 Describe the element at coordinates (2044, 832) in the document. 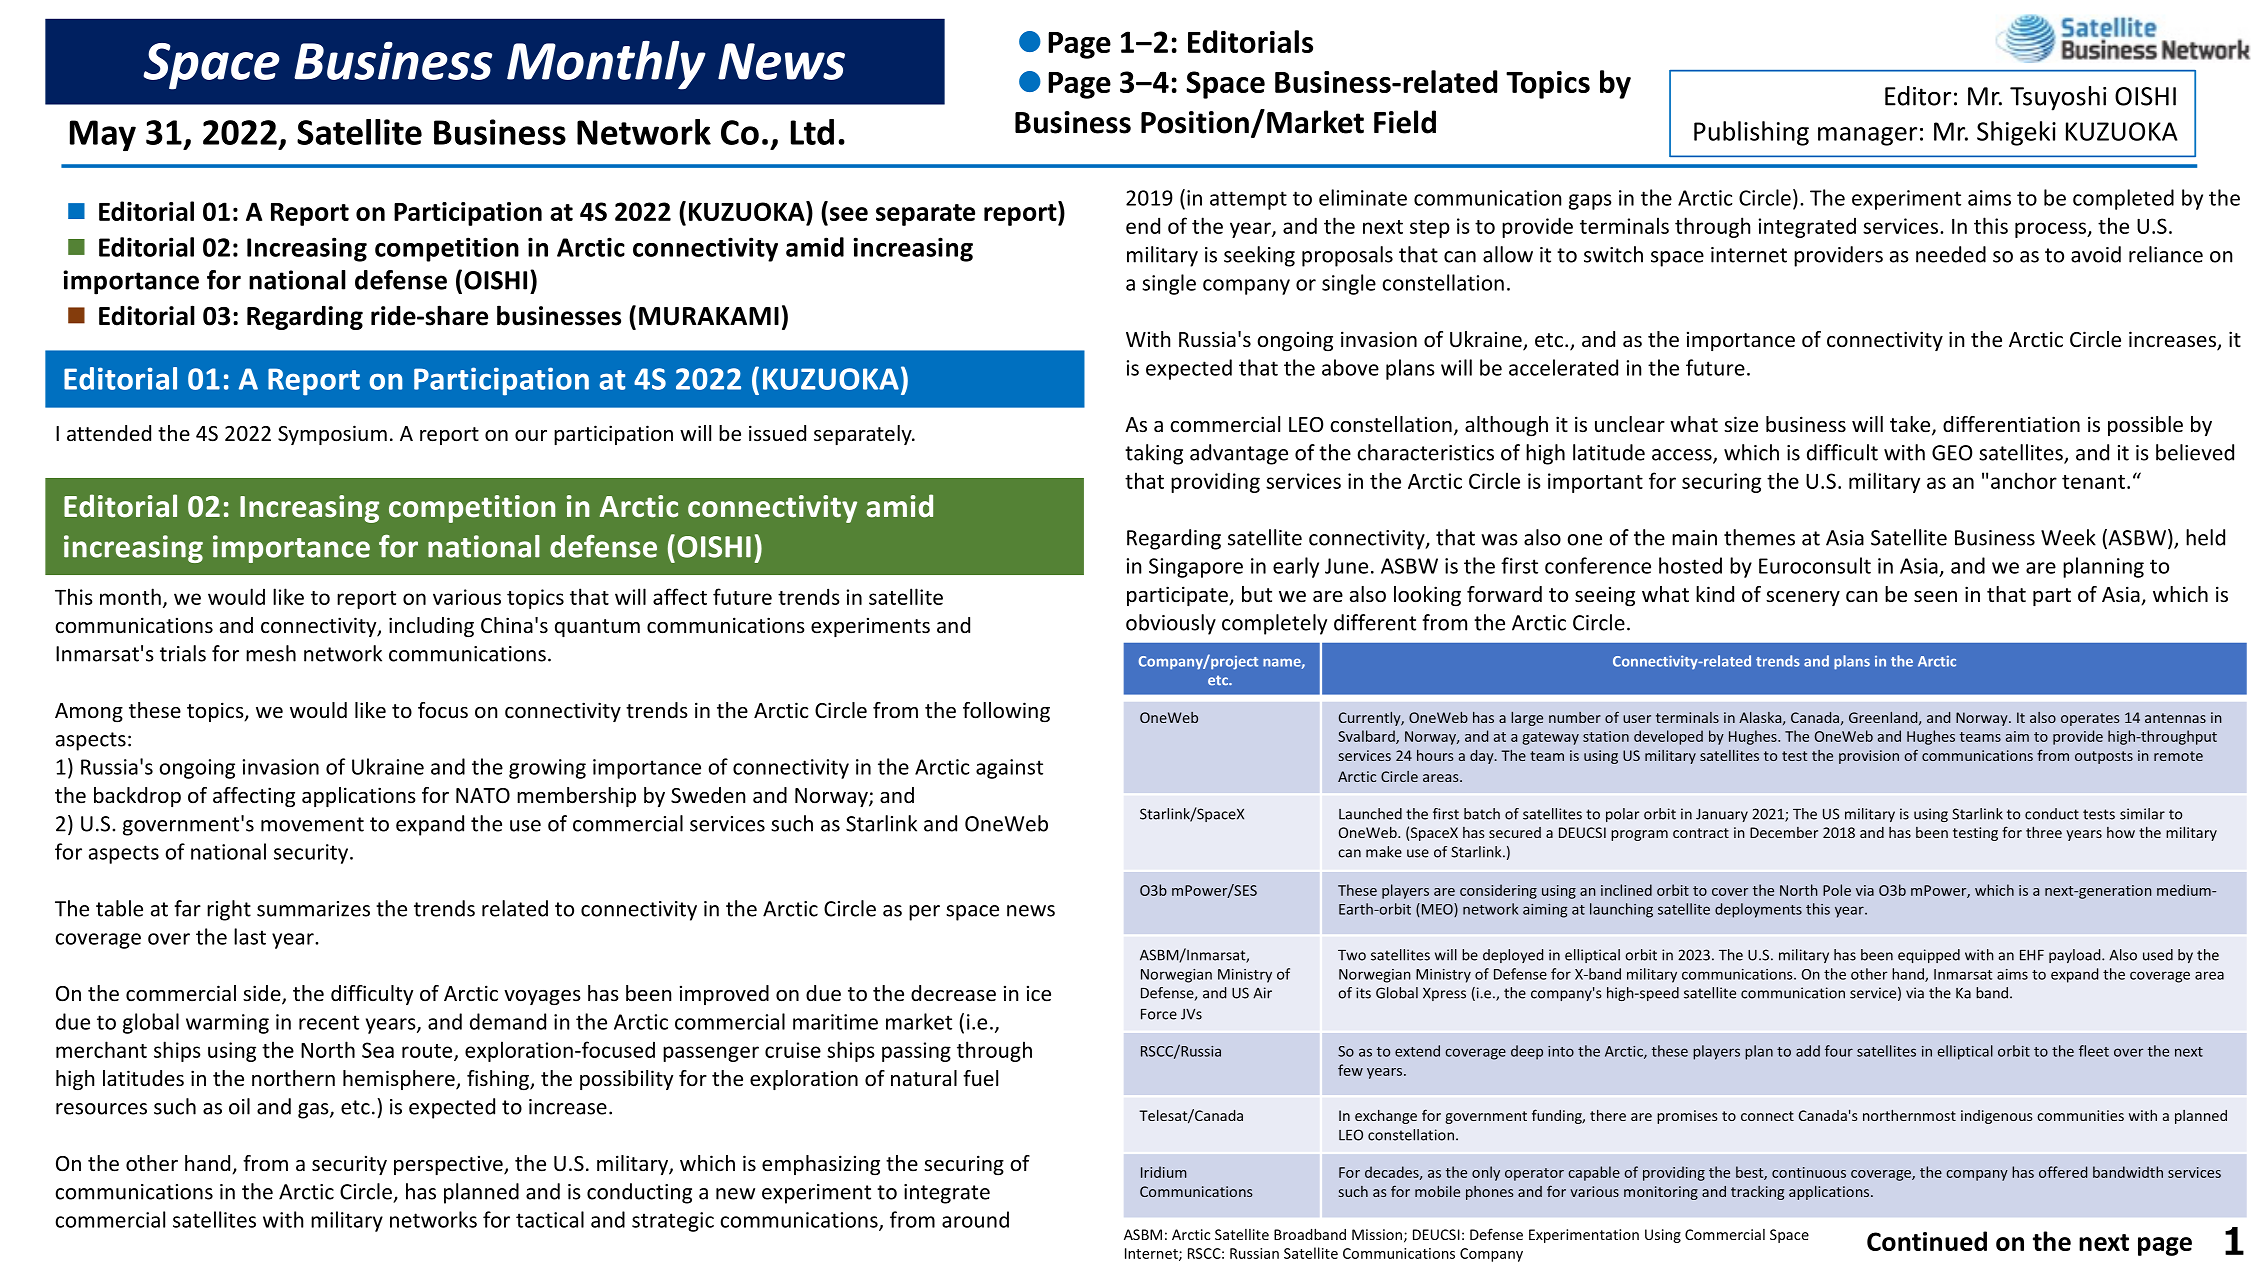

I see `three` at that location.
